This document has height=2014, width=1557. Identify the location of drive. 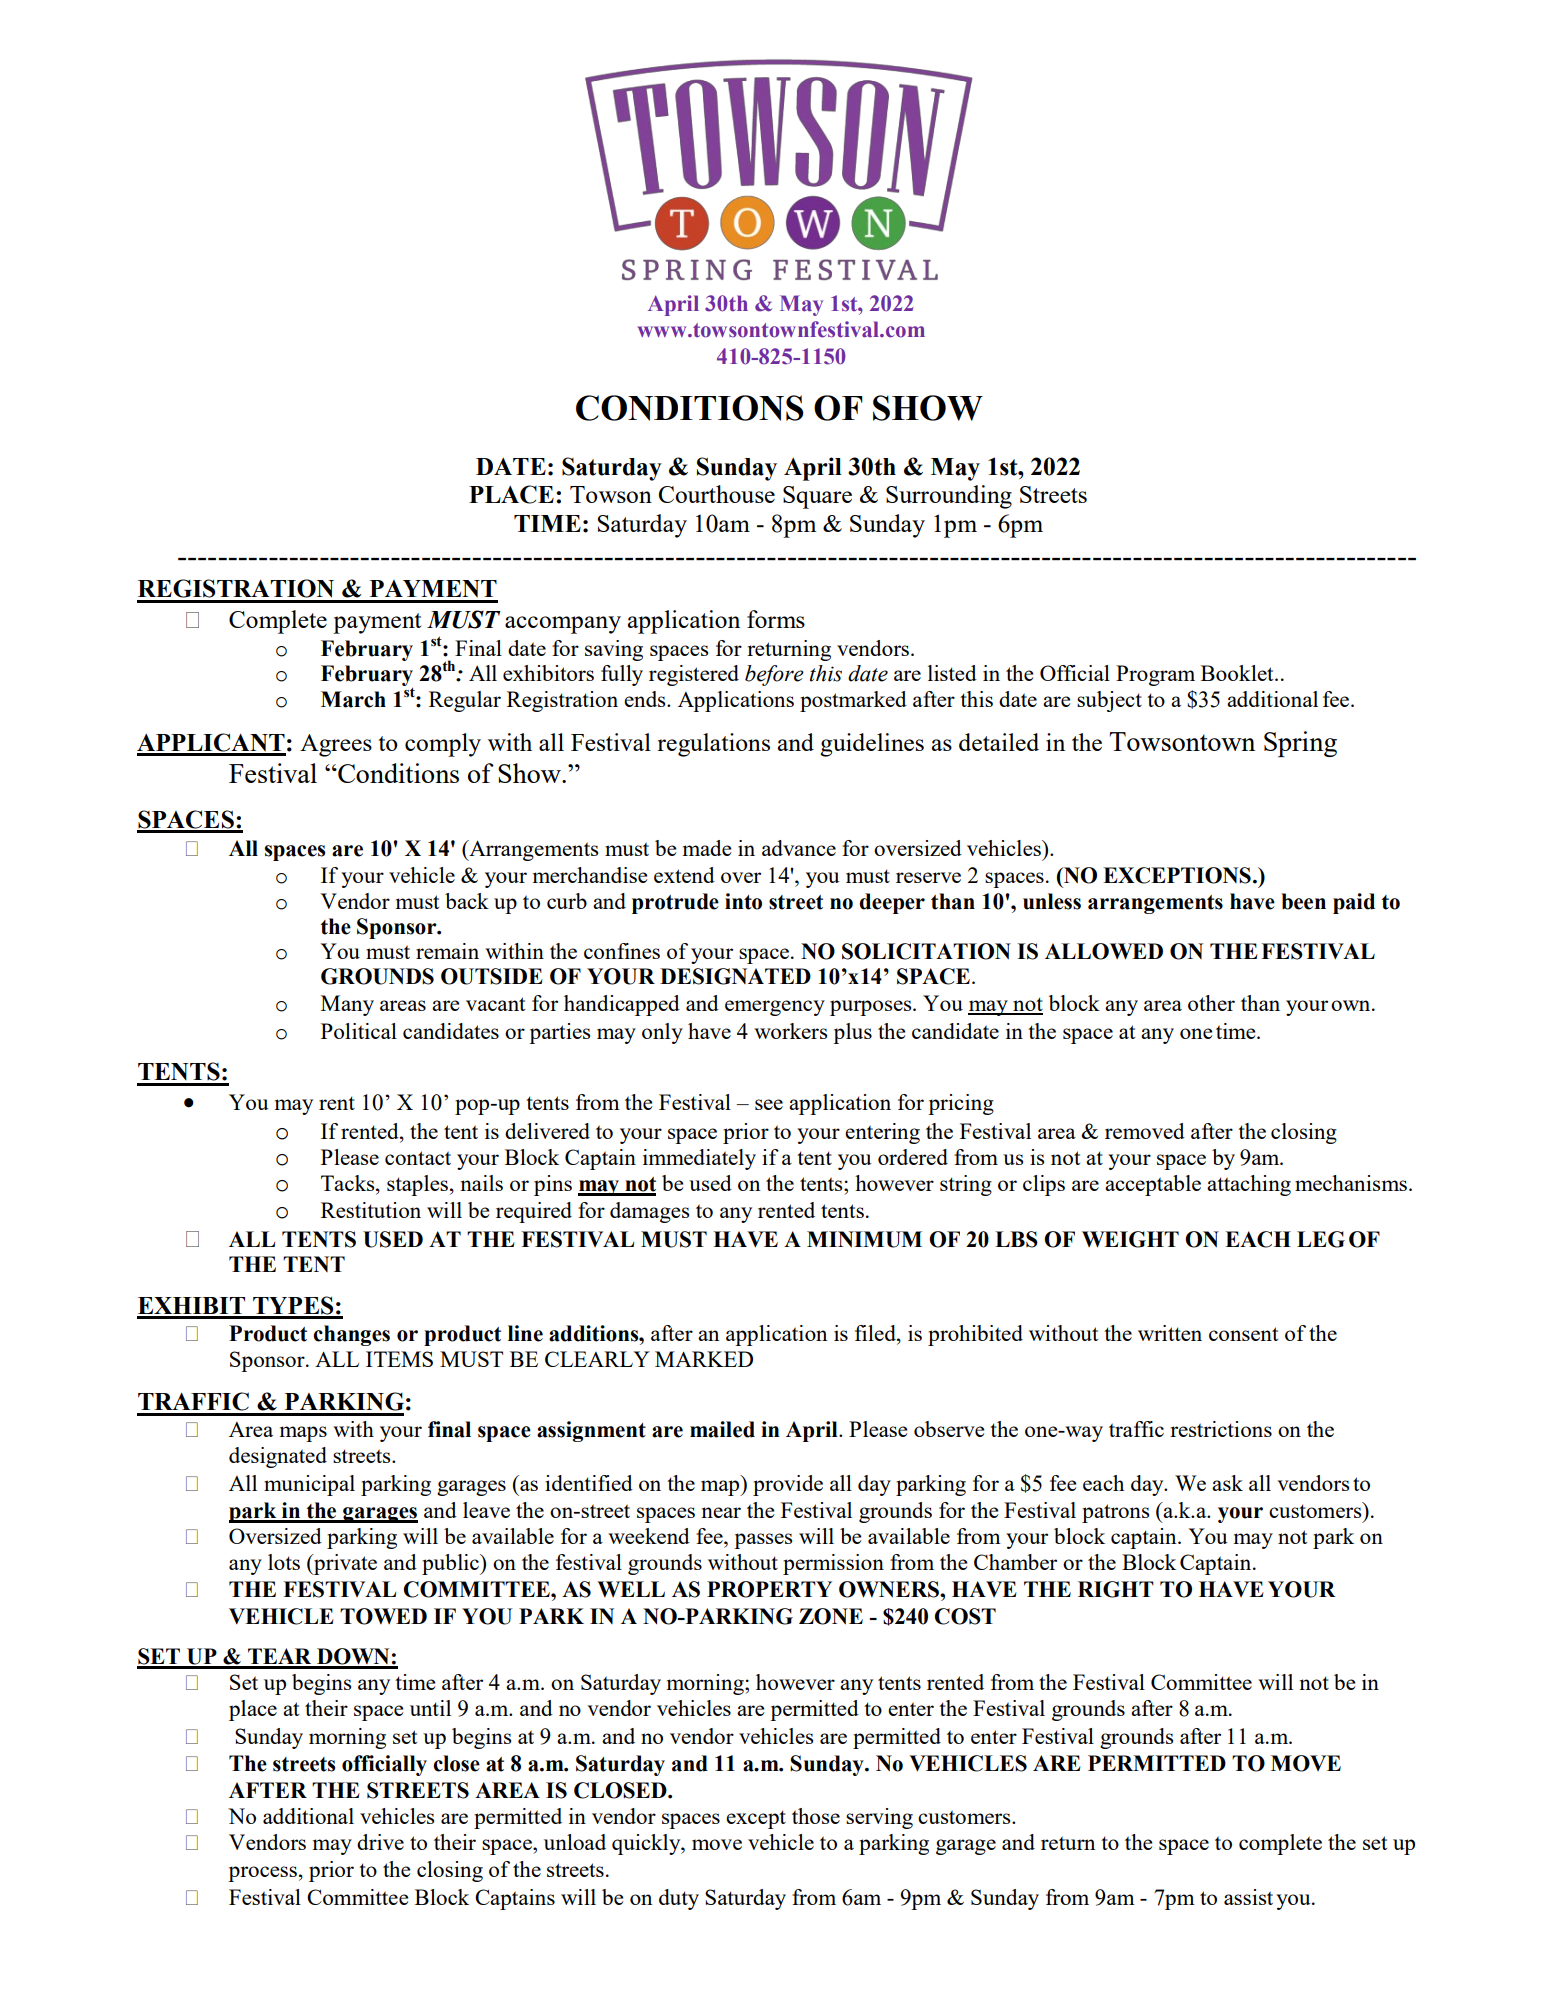
(380, 1842).
